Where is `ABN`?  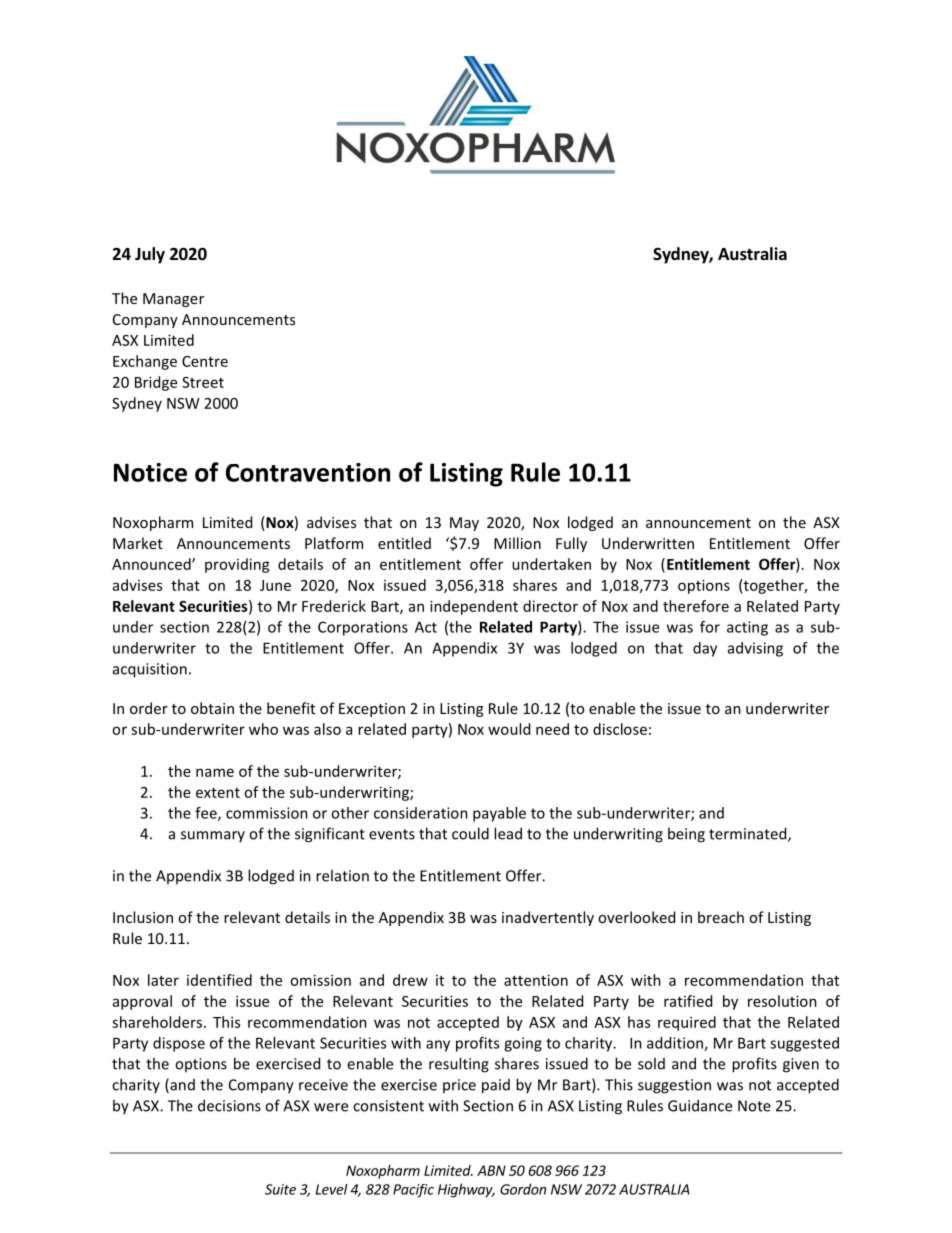 ABN is located at coordinates (491, 1170).
